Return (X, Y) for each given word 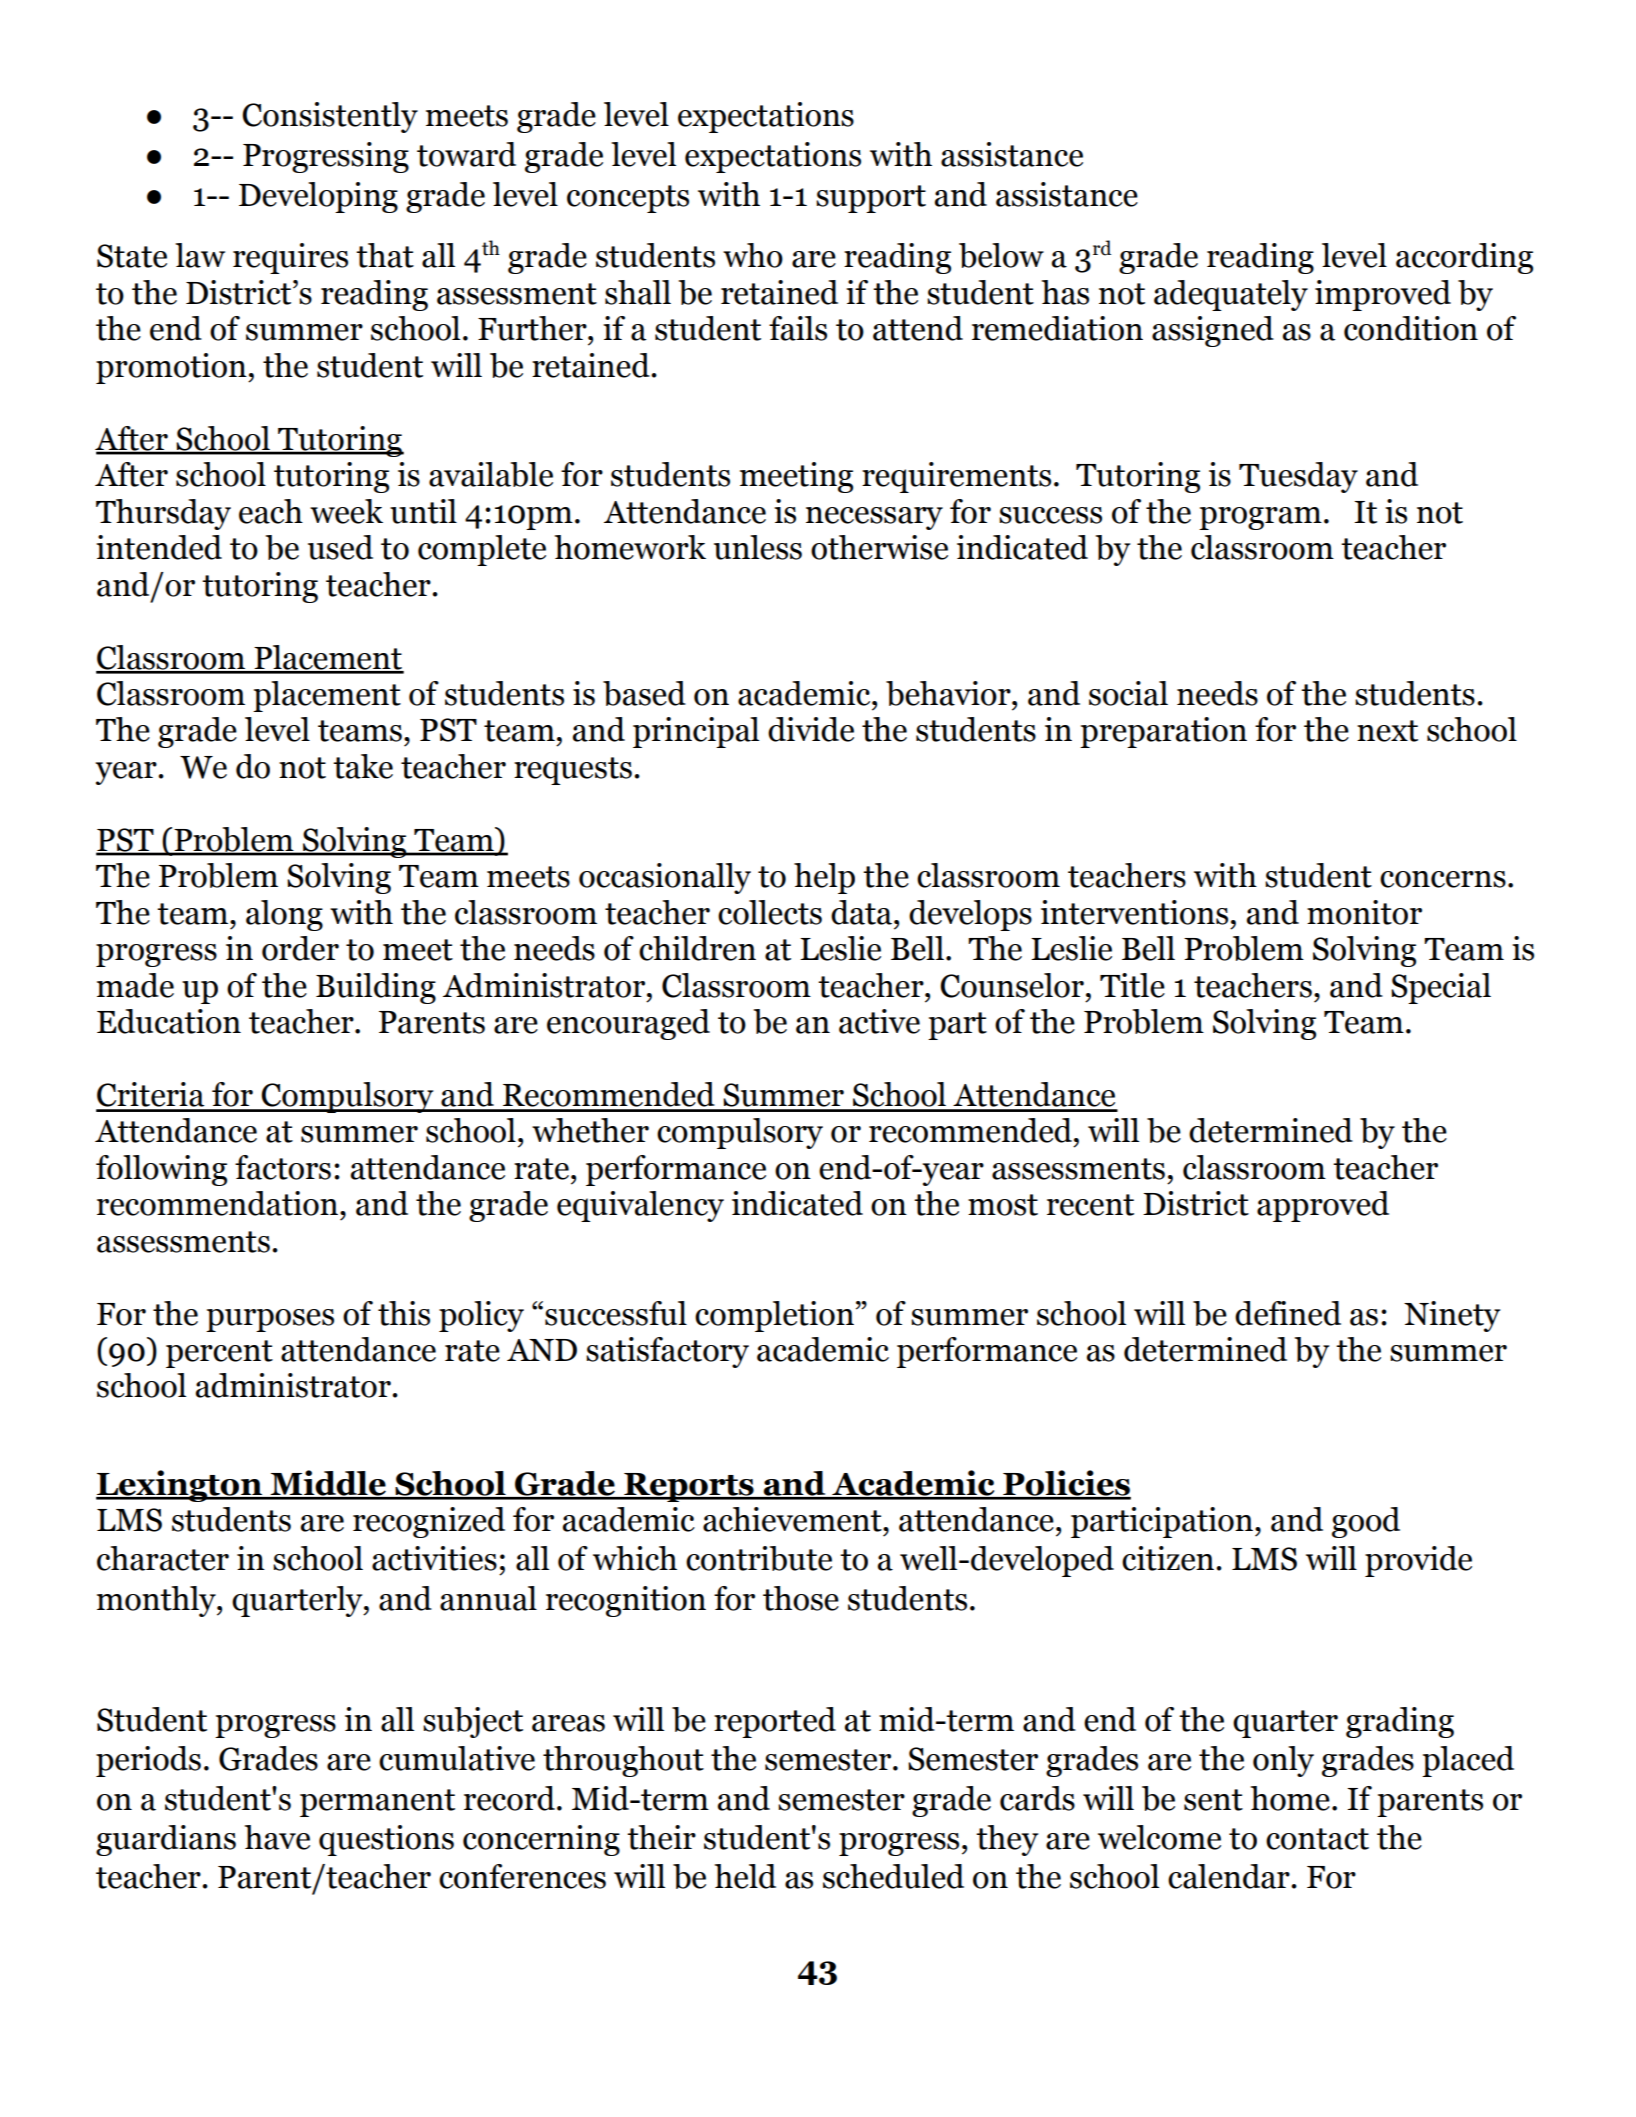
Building (376, 988)
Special (1441, 988)
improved (1383, 295)
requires (290, 258)
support (871, 199)
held (745, 1876)
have (277, 1837)
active (879, 1021)
